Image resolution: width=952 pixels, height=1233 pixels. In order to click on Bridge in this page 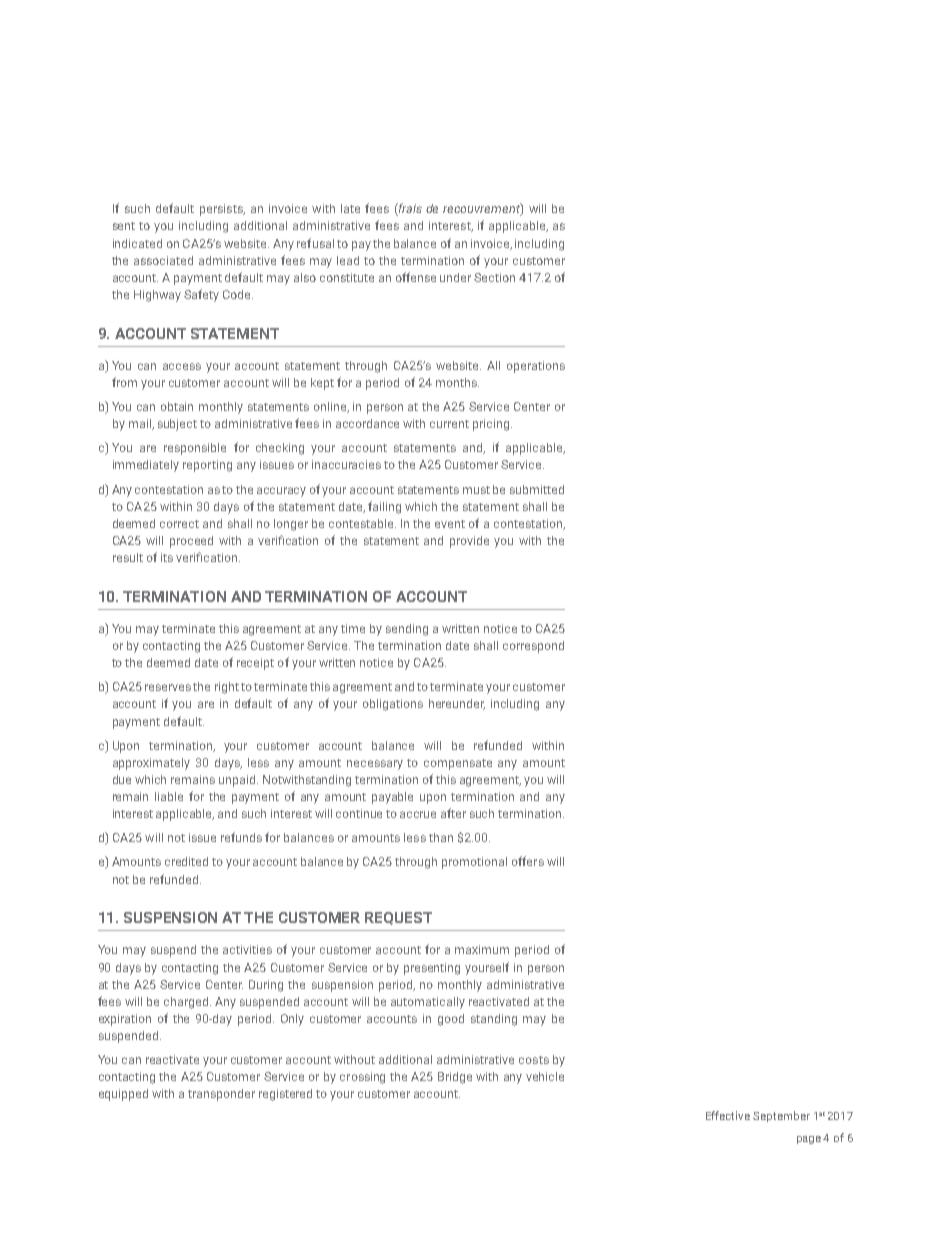, I will do `click(455, 1078)`.
